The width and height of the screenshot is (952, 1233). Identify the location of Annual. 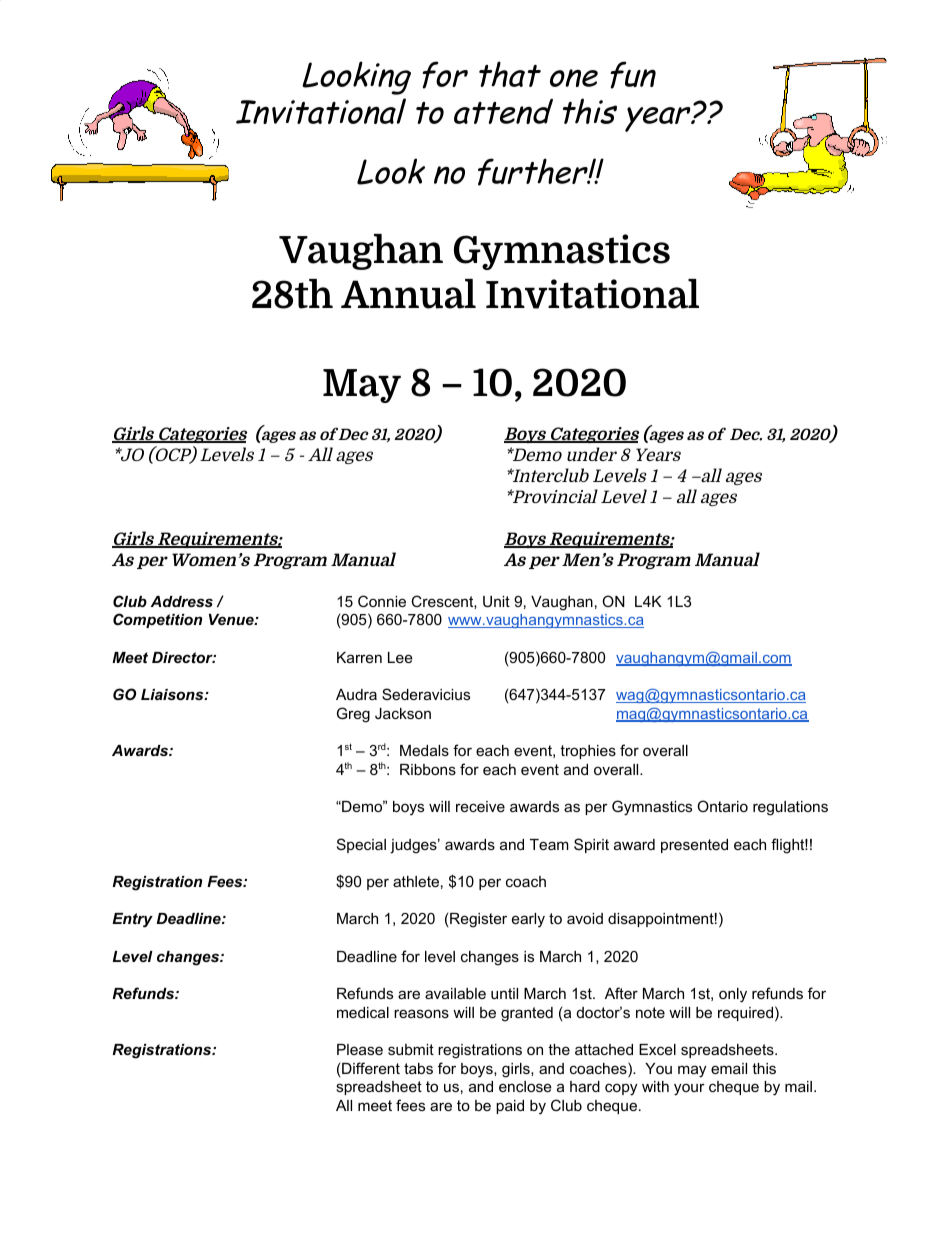
(408, 294).
